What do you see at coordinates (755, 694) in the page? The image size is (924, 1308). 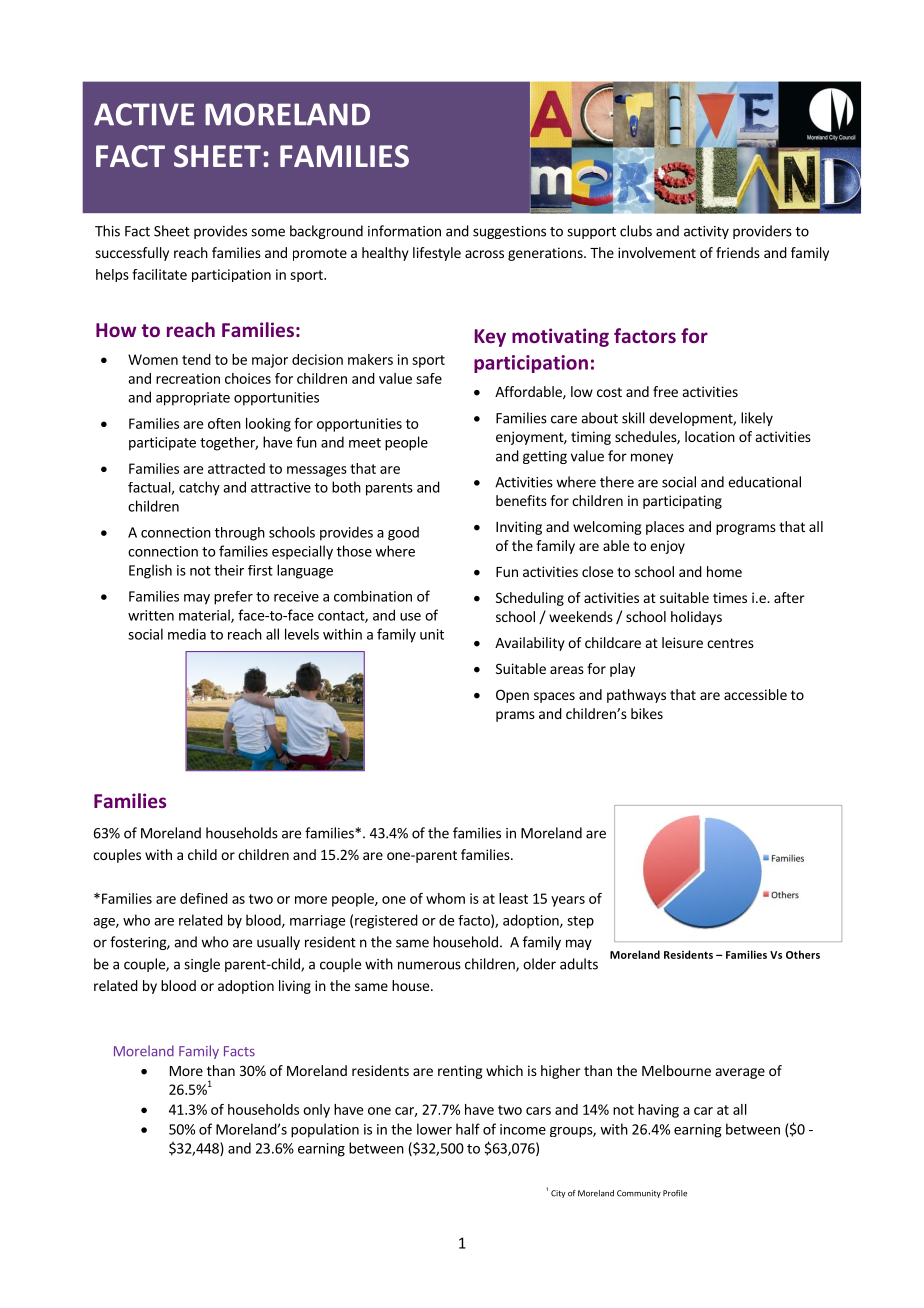 I see `accessible` at bounding box center [755, 694].
